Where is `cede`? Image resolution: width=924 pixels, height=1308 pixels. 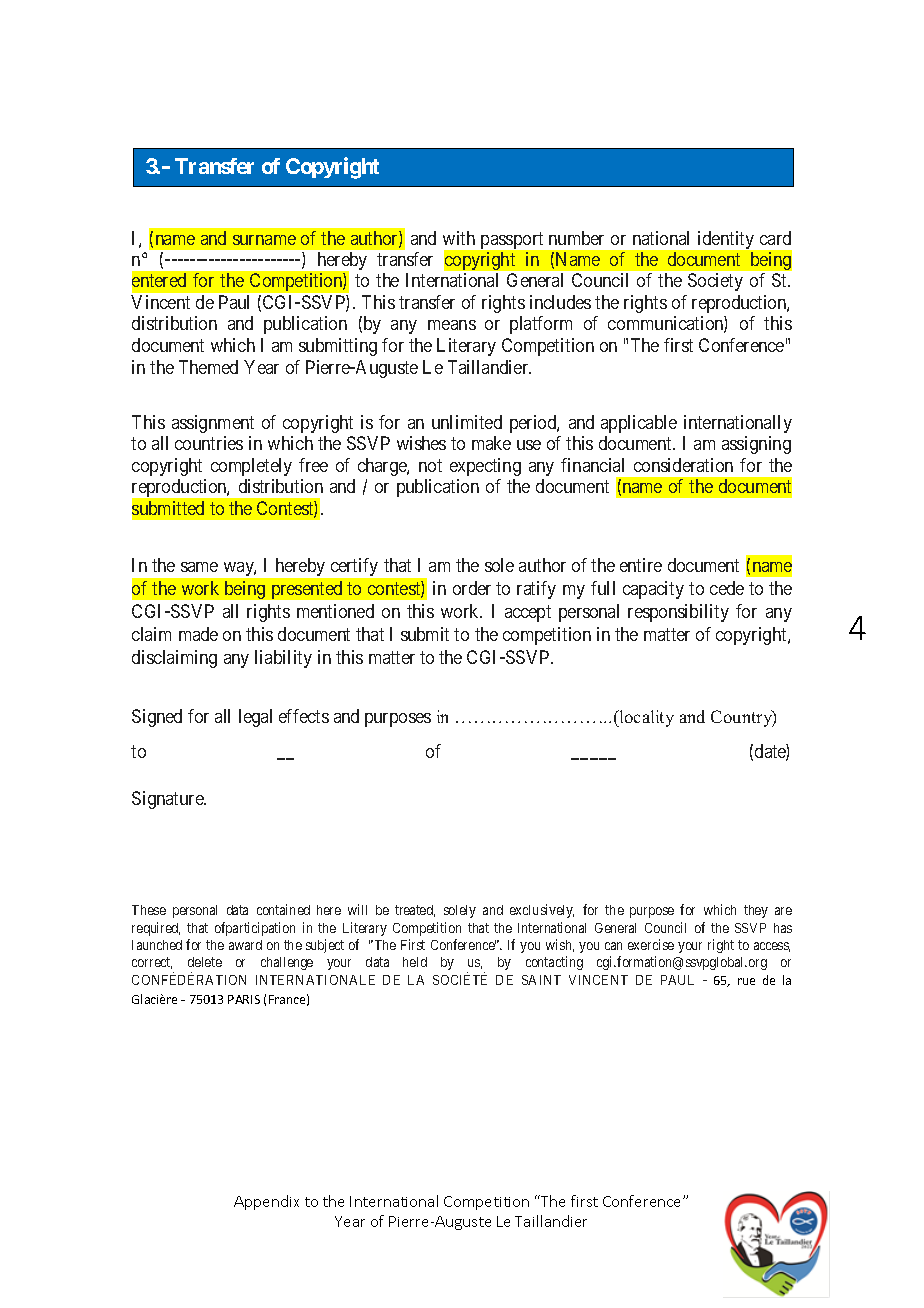 cede is located at coordinates (727, 588).
